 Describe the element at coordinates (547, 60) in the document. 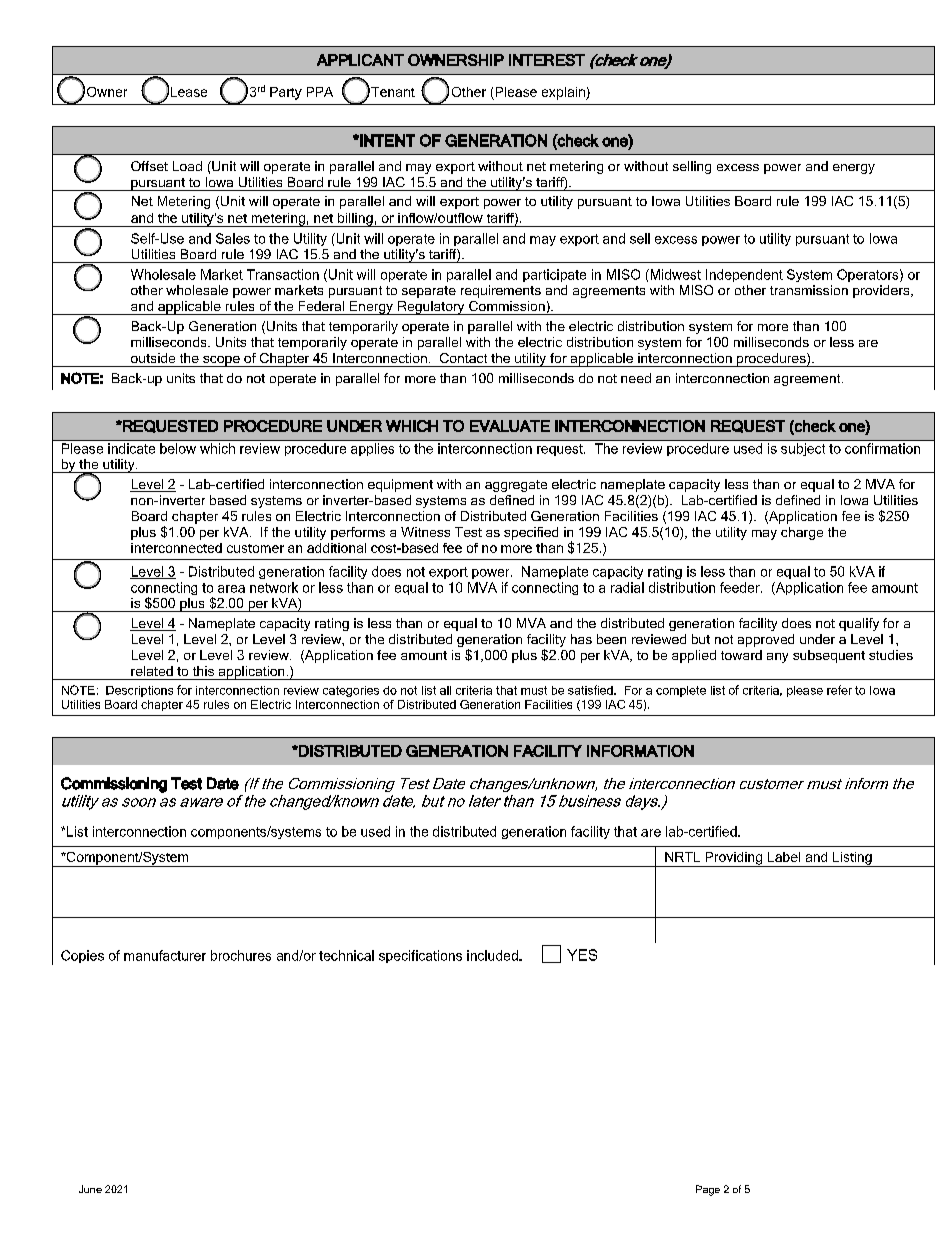

I see `INTEREST` at that location.
